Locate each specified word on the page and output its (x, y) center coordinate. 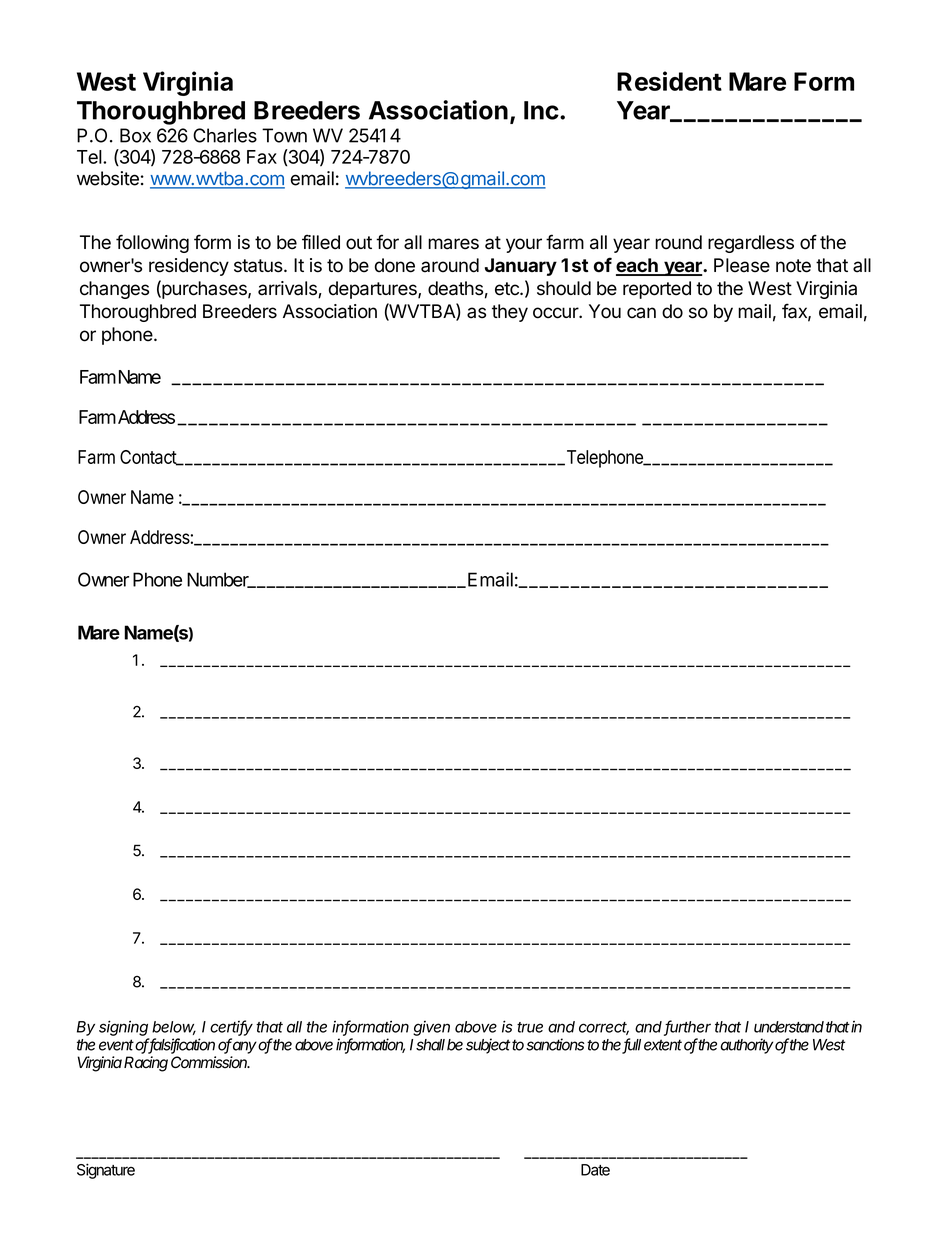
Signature (106, 1171)
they (510, 313)
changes (114, 290)
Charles (225, 135)
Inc (541, 110)
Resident (669, 81)
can (641, 313)
